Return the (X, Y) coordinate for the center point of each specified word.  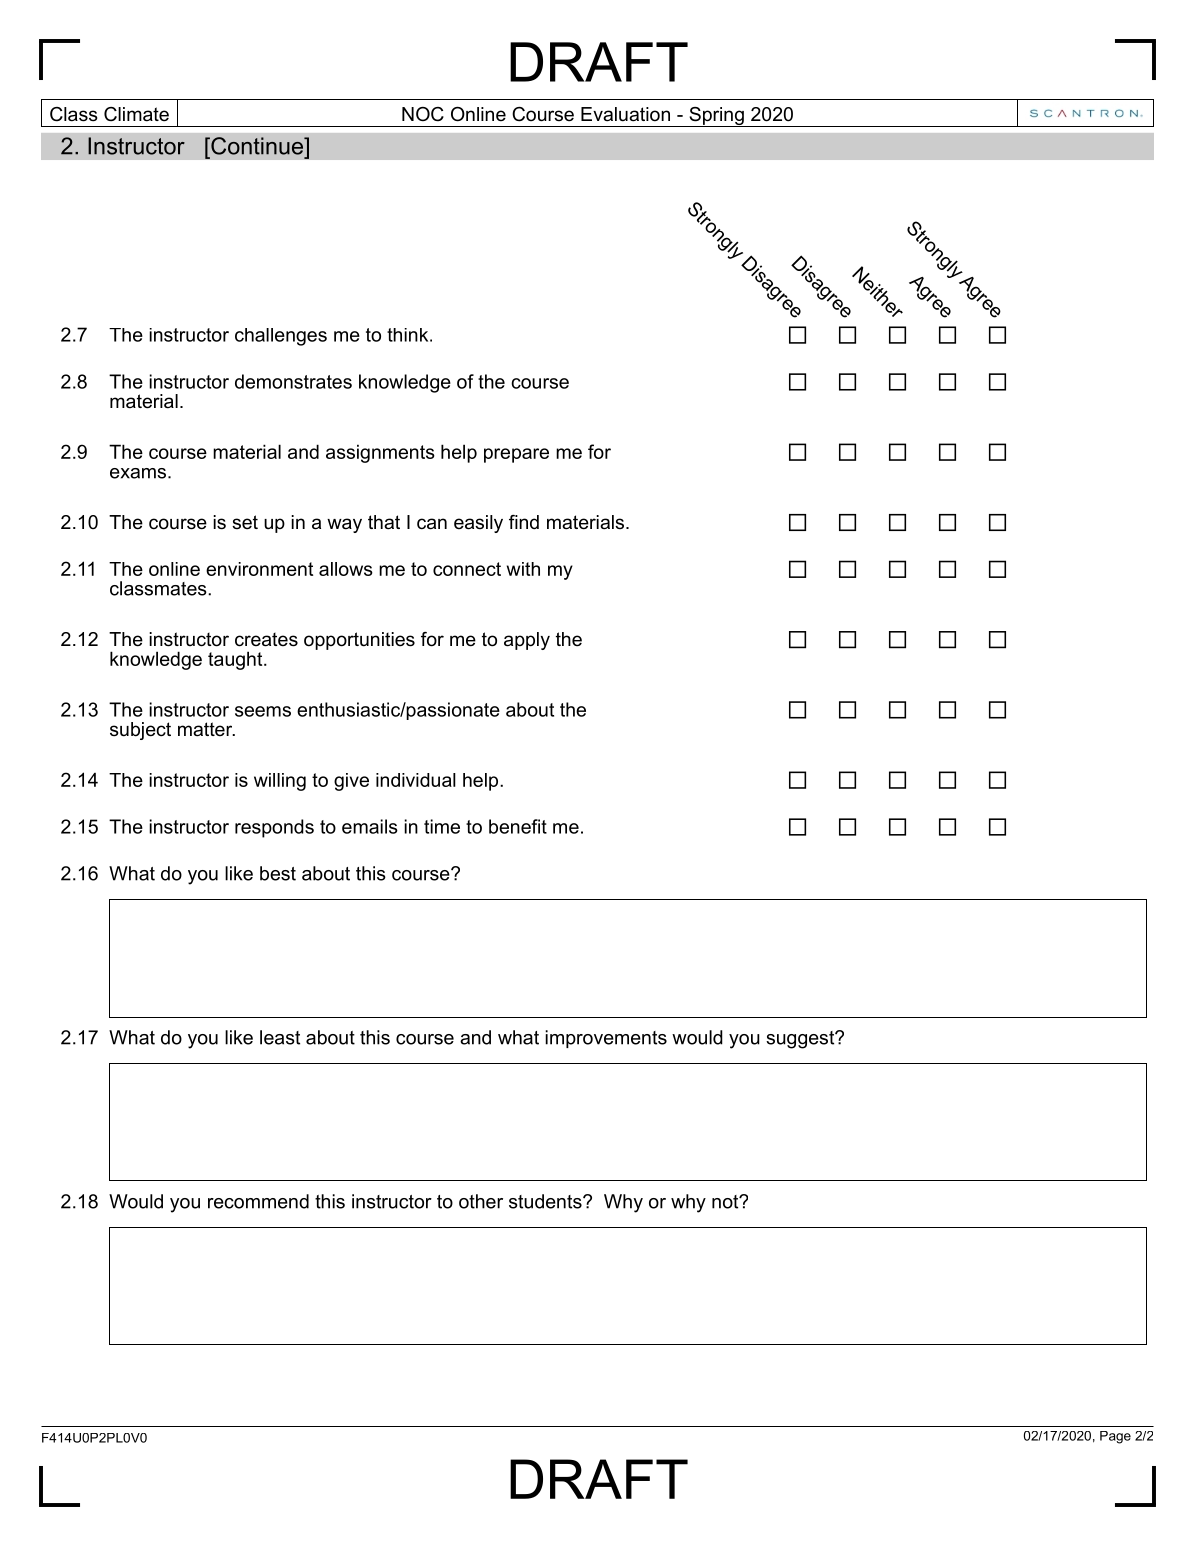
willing (280, 782)
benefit (518, 826)
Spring (716, 117)
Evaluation (625, 114)
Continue (257, 146)
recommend (258, 1201)
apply (527, 641)
